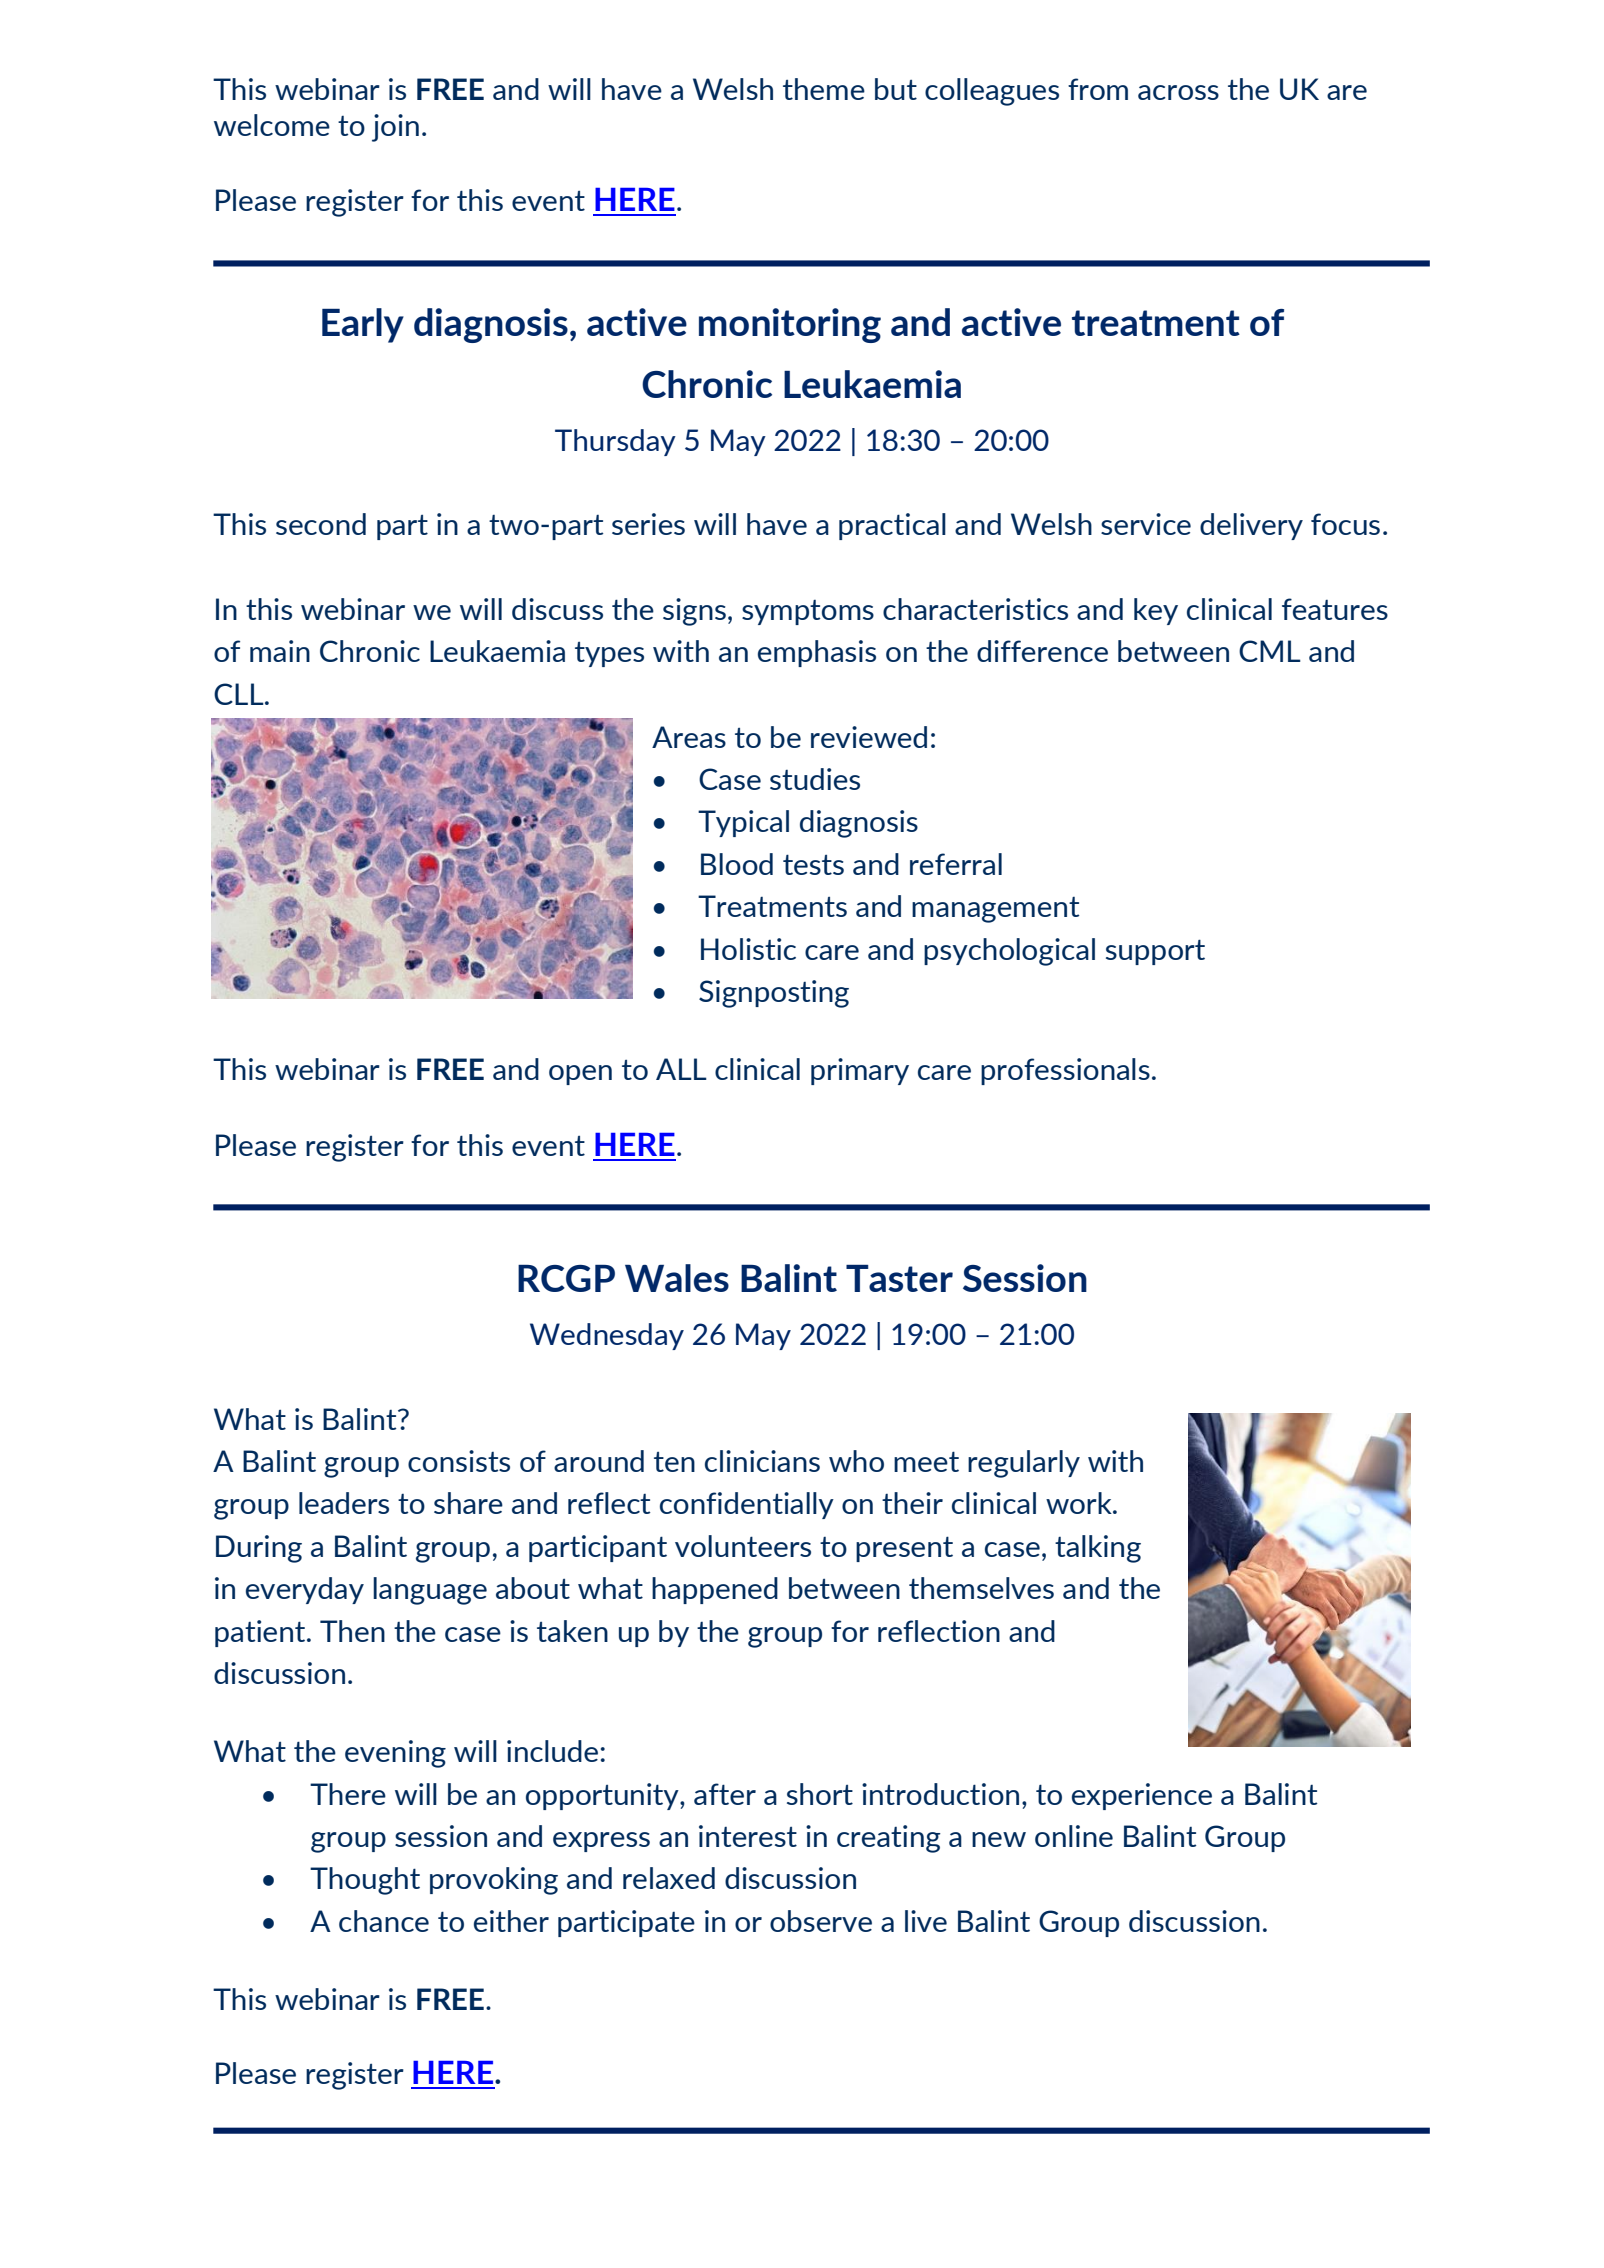  Describe the element at coordinates (365, 1881) in the screenshot. I see `Thought` at that location.
